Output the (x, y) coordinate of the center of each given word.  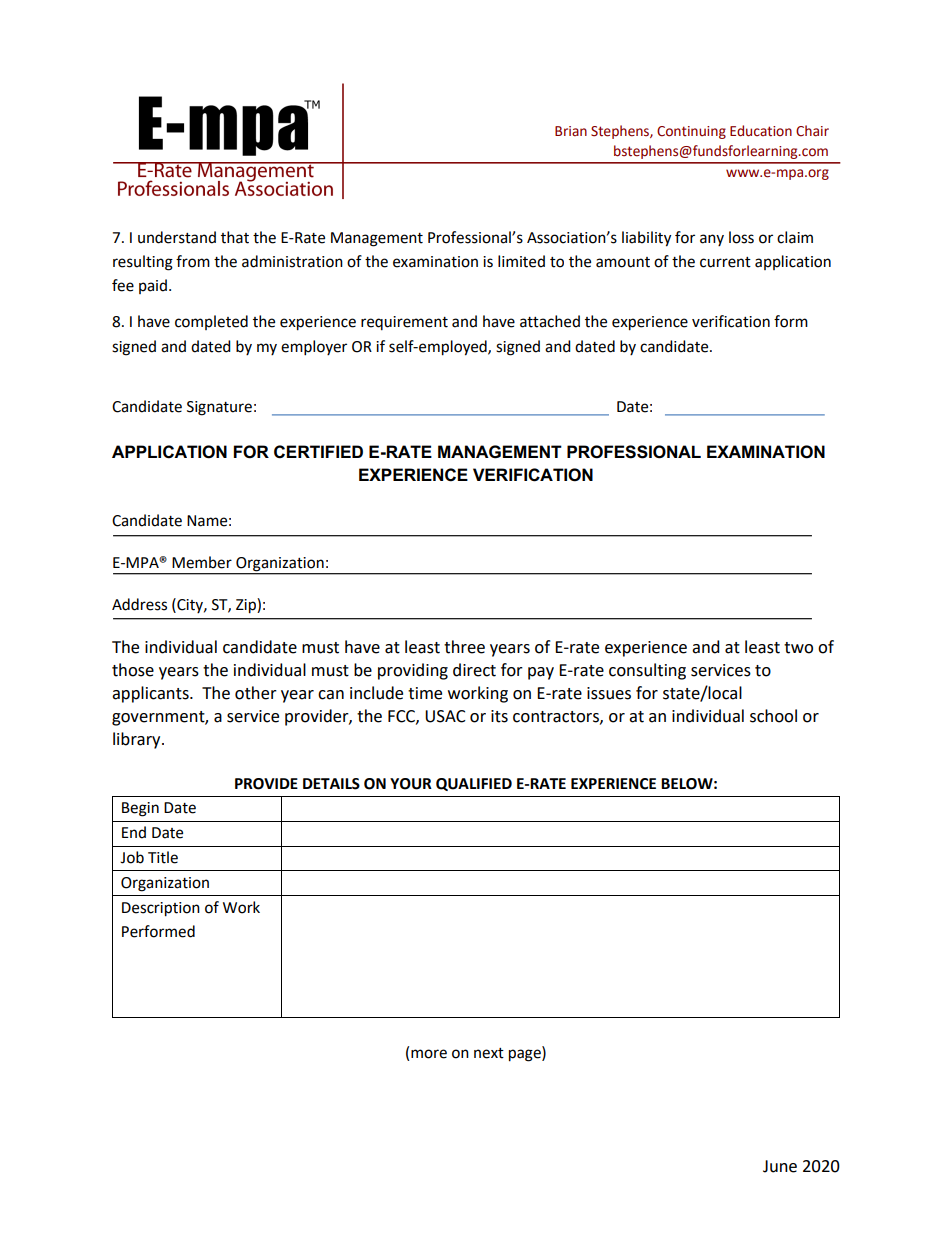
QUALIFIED (474, 784)
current (725, 262)
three (464, 647)
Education (761, 131)
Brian (571, 131)
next (489, 1053)
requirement (404, 323)
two (798, 648)
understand (177, 237)
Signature (219, 408)
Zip (247, 606)
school (773, 716)
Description (161, 909)
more (429, 1054)
